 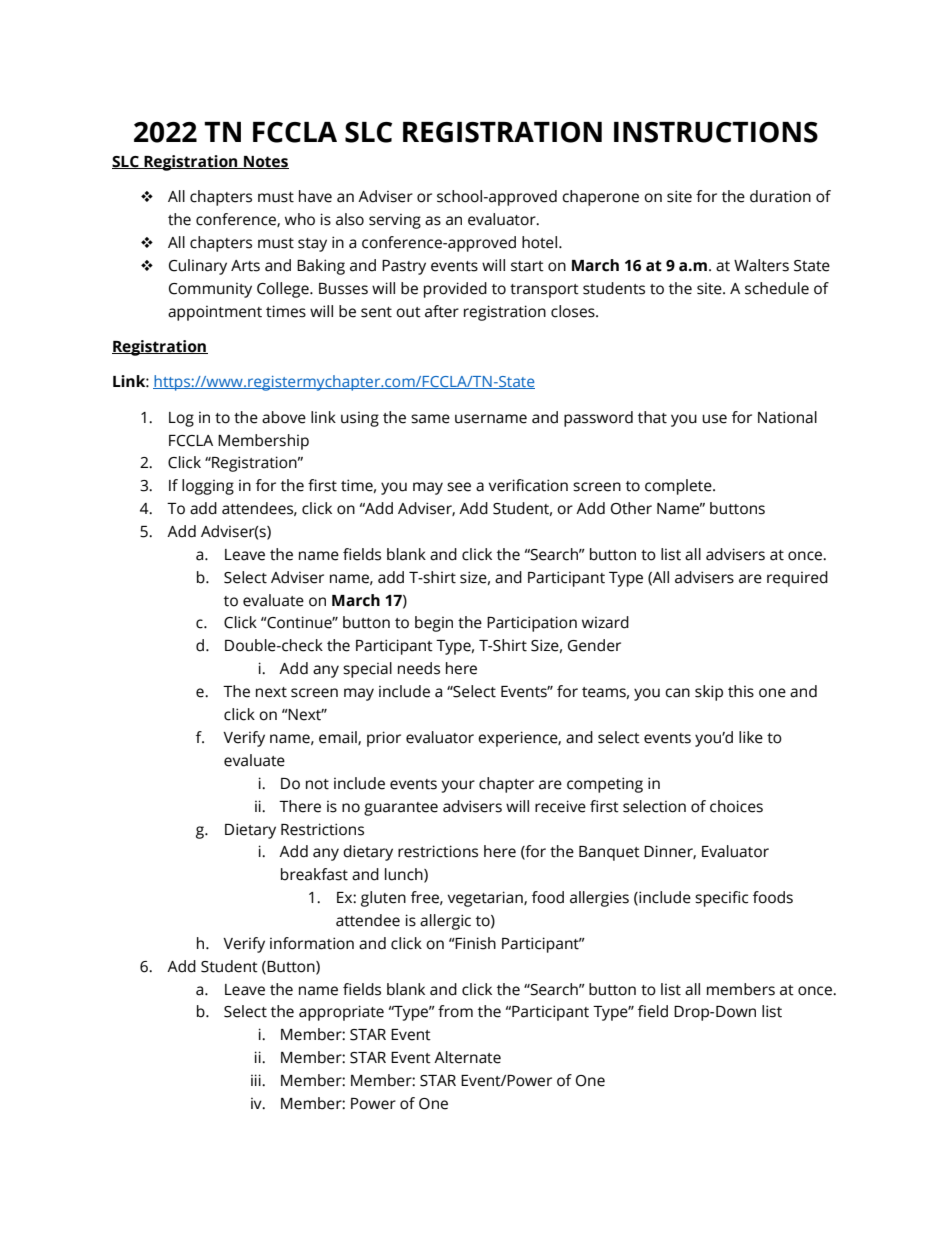 I want to click on required, so click(x=797, y=579).
